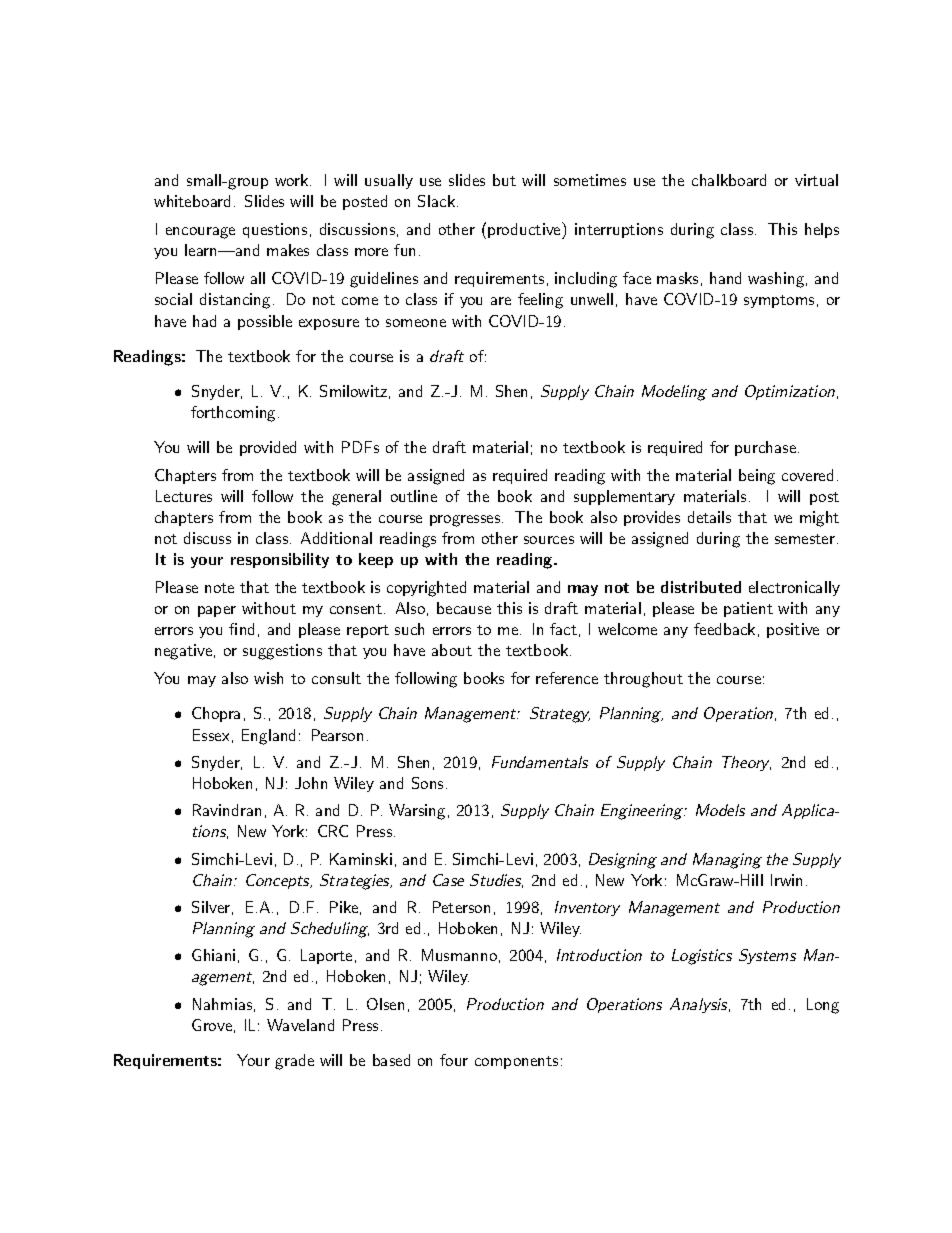  I want to click on because, so click(464, 608).
